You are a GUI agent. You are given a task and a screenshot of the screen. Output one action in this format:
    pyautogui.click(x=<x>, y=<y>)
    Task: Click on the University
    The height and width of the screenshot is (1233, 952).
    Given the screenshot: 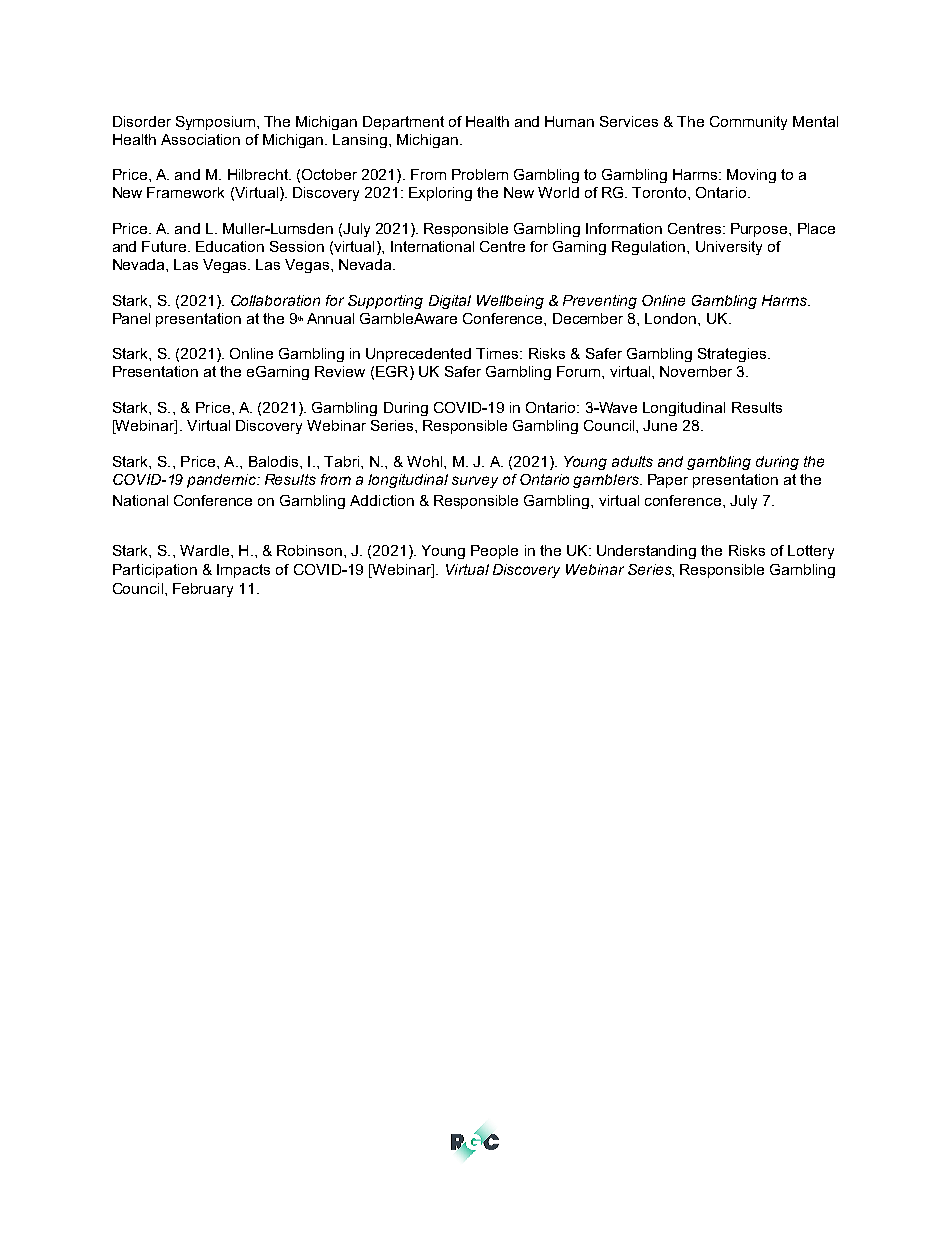 What is the action you would take?
    pyautogui.click(x=729, y=248)
